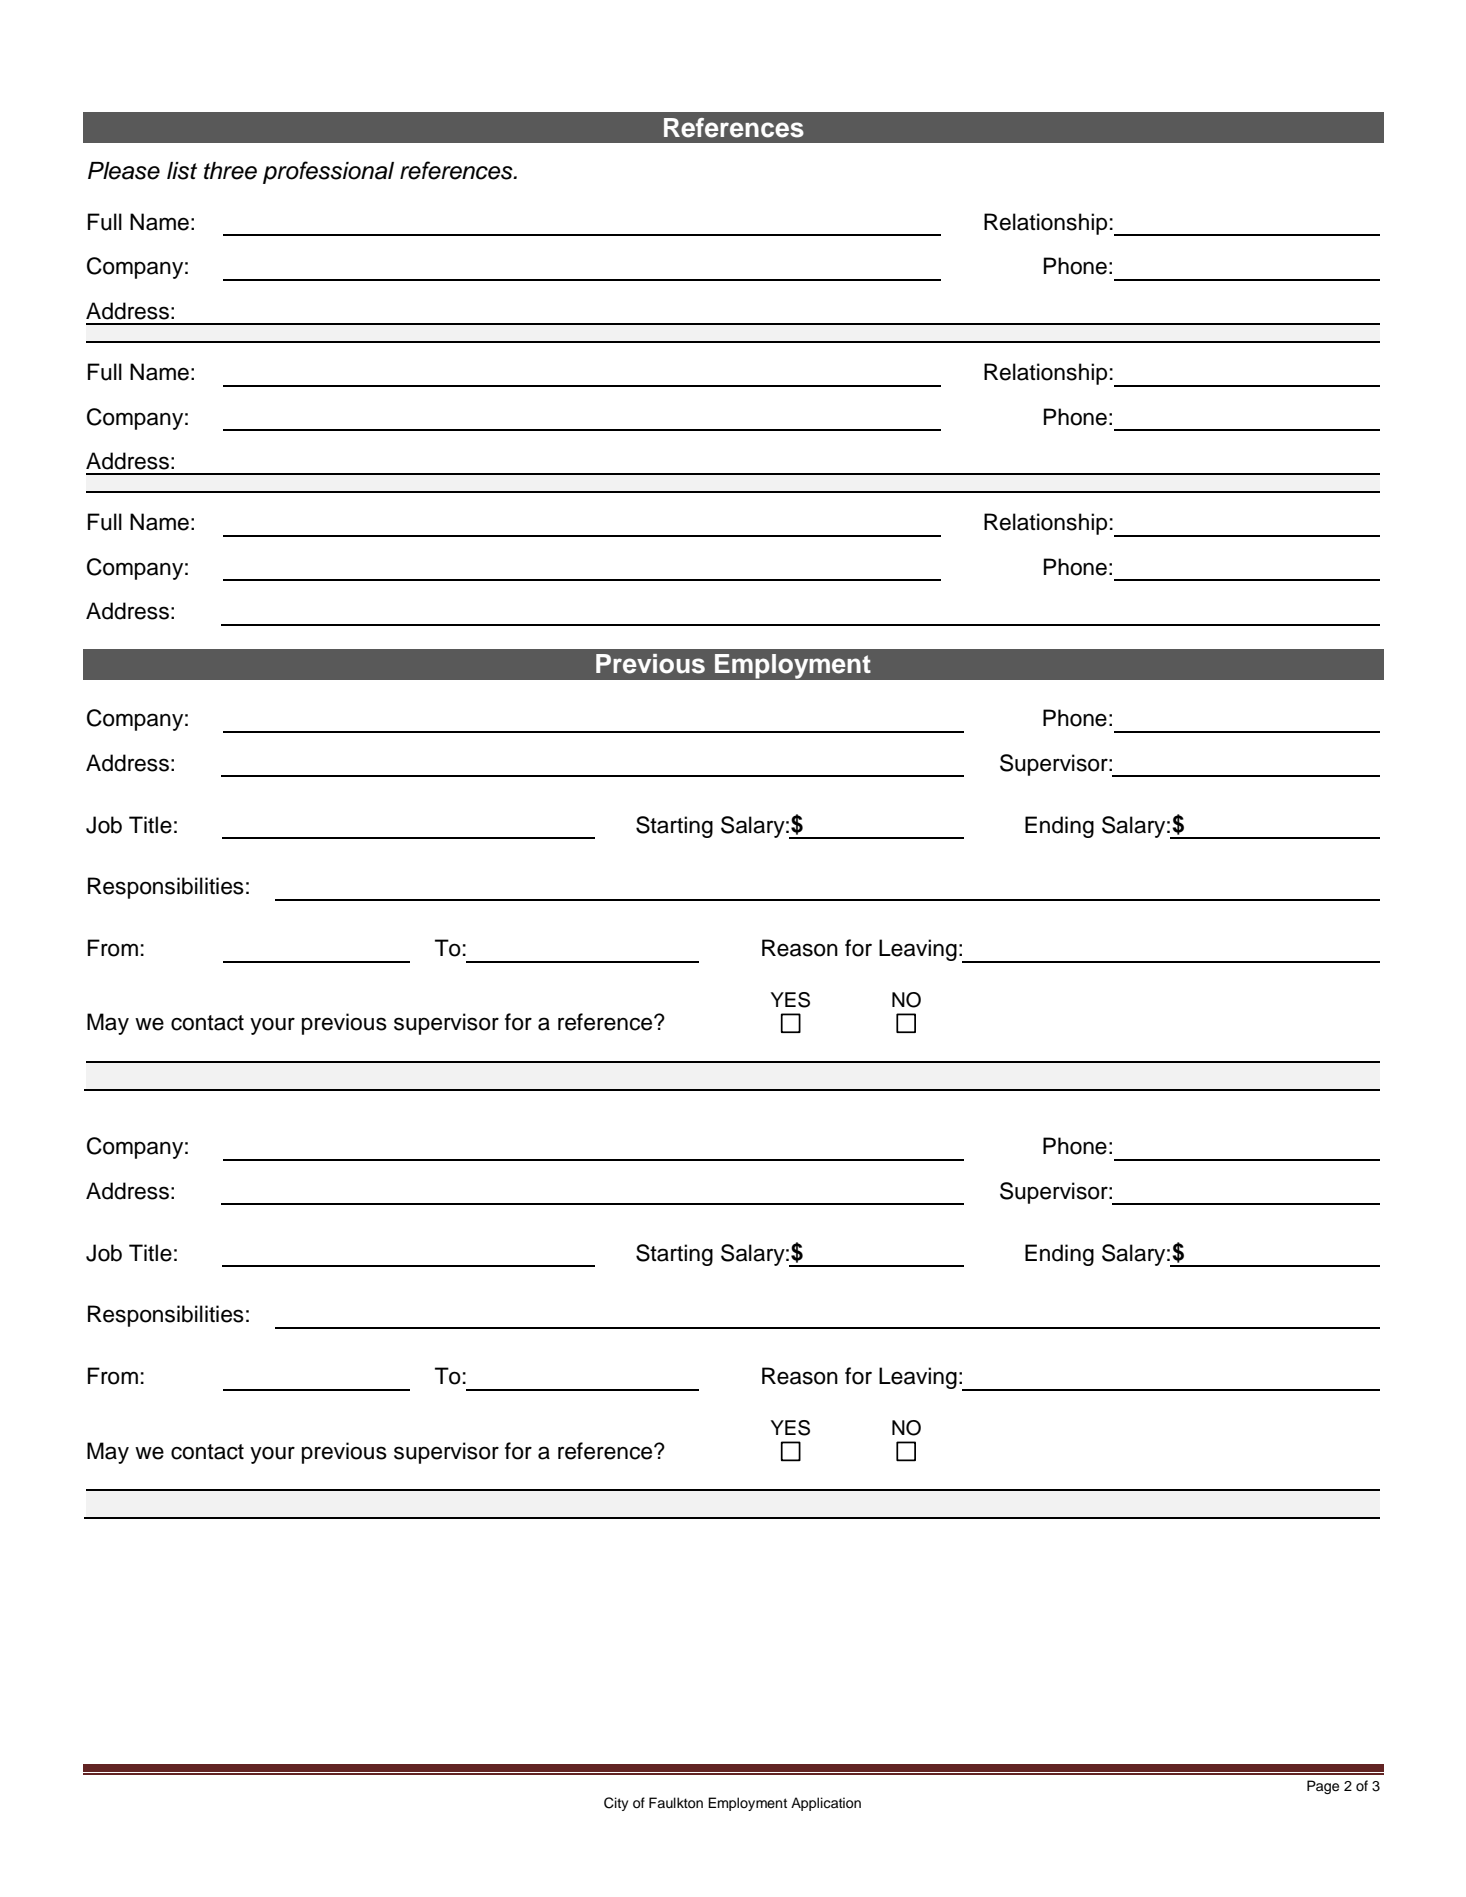 Image resolution: width=1466 pixels, height=1897 pixels. I want to click on list, so click(182, 171).
